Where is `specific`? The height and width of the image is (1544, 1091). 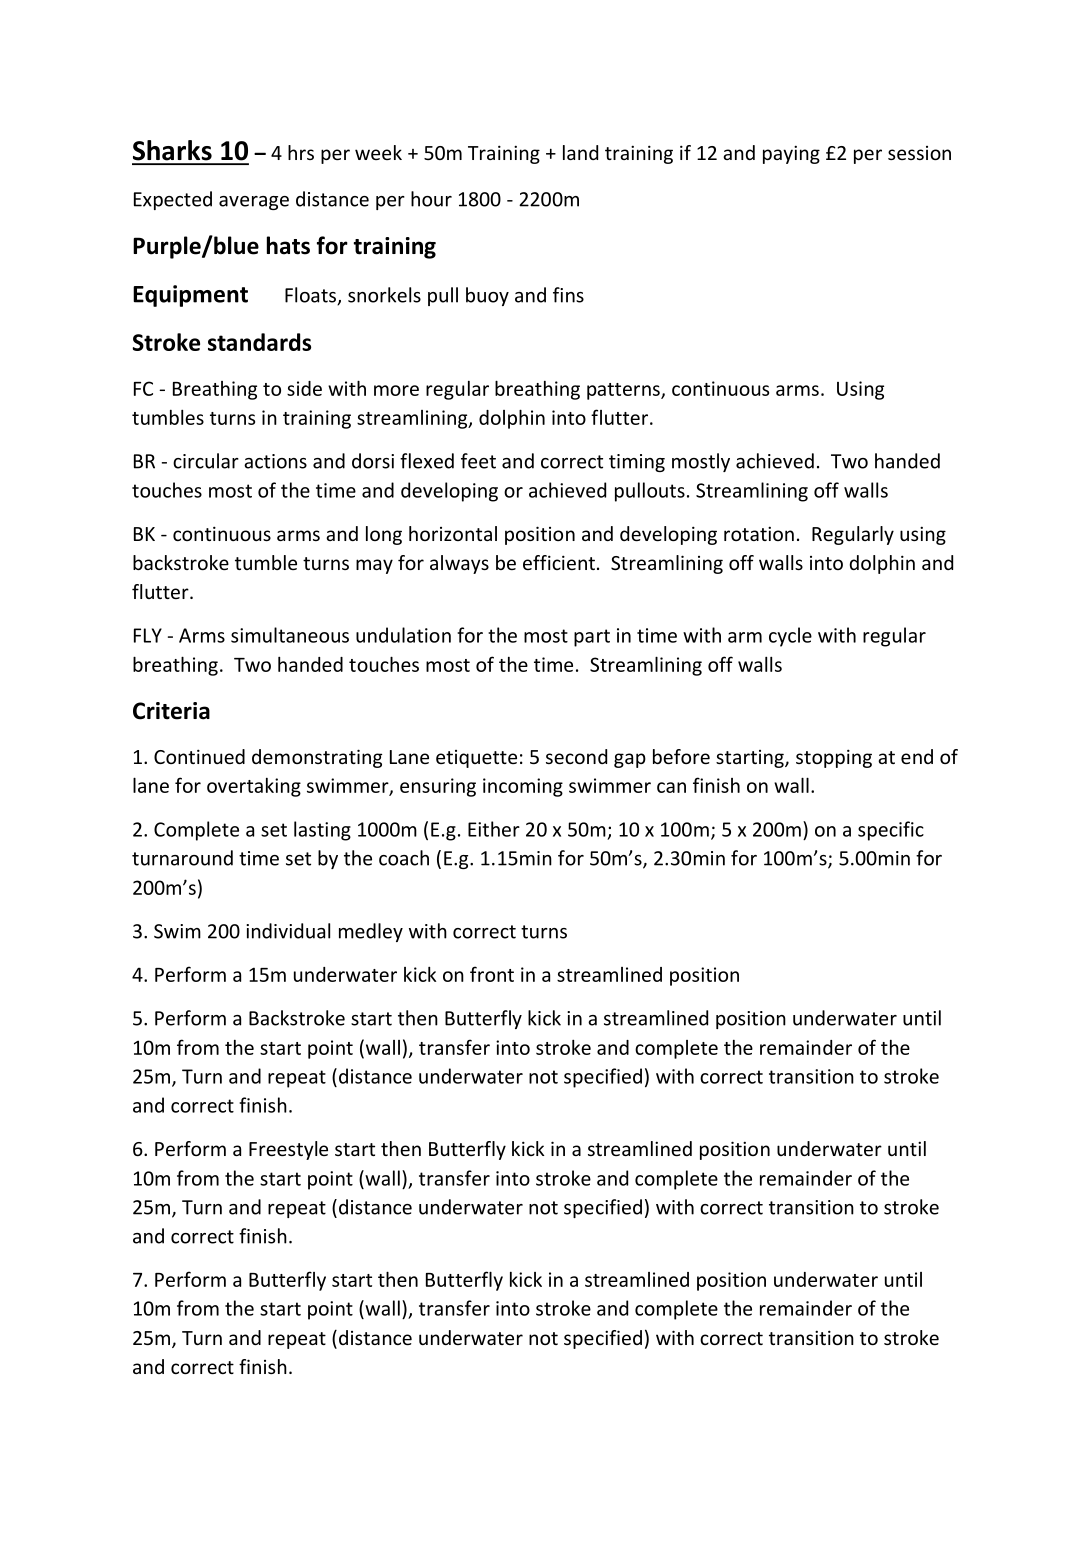
specific is located at coordinates (891, 831).
